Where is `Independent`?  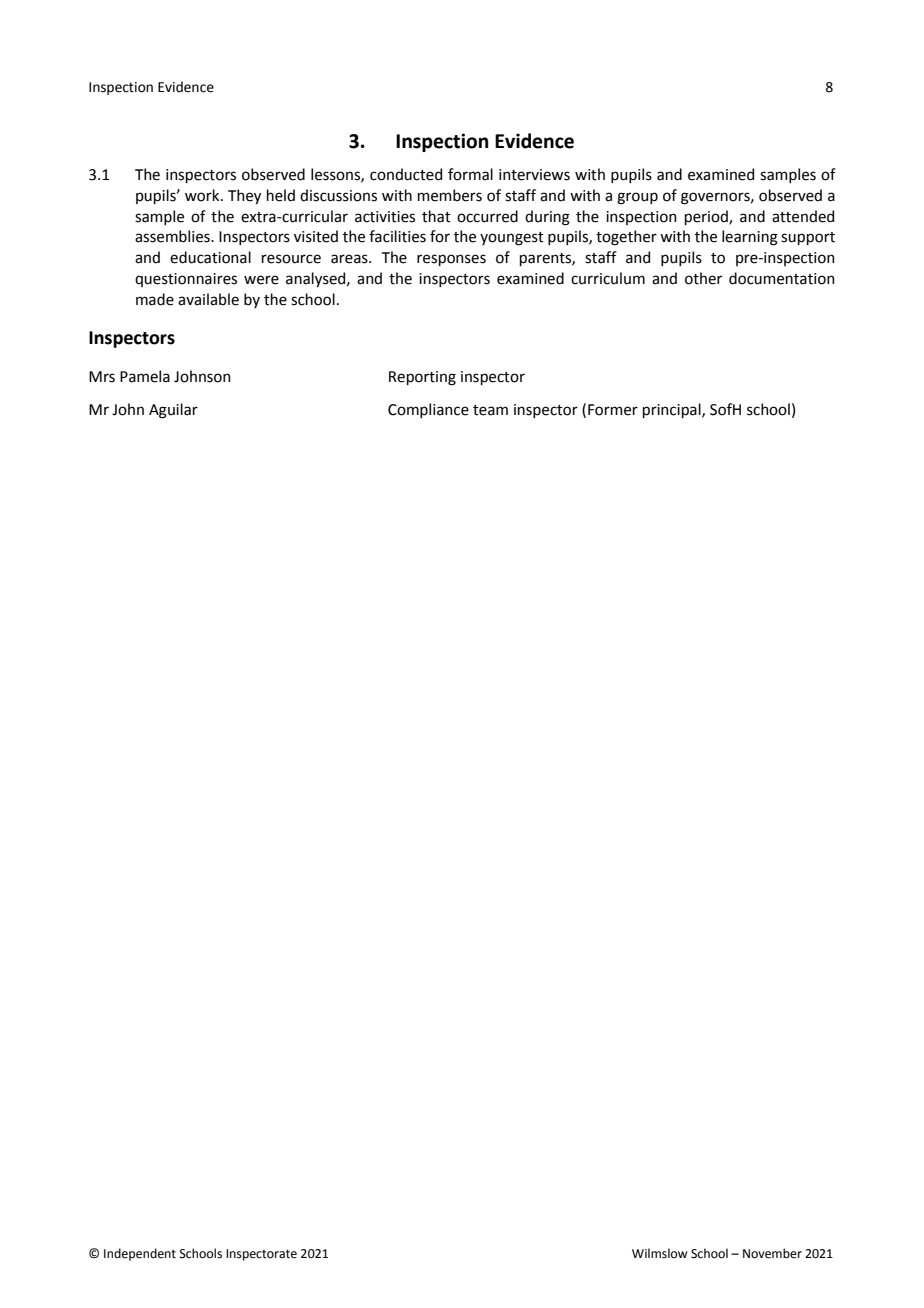 Independent is located at coordinates (140, 1254).
